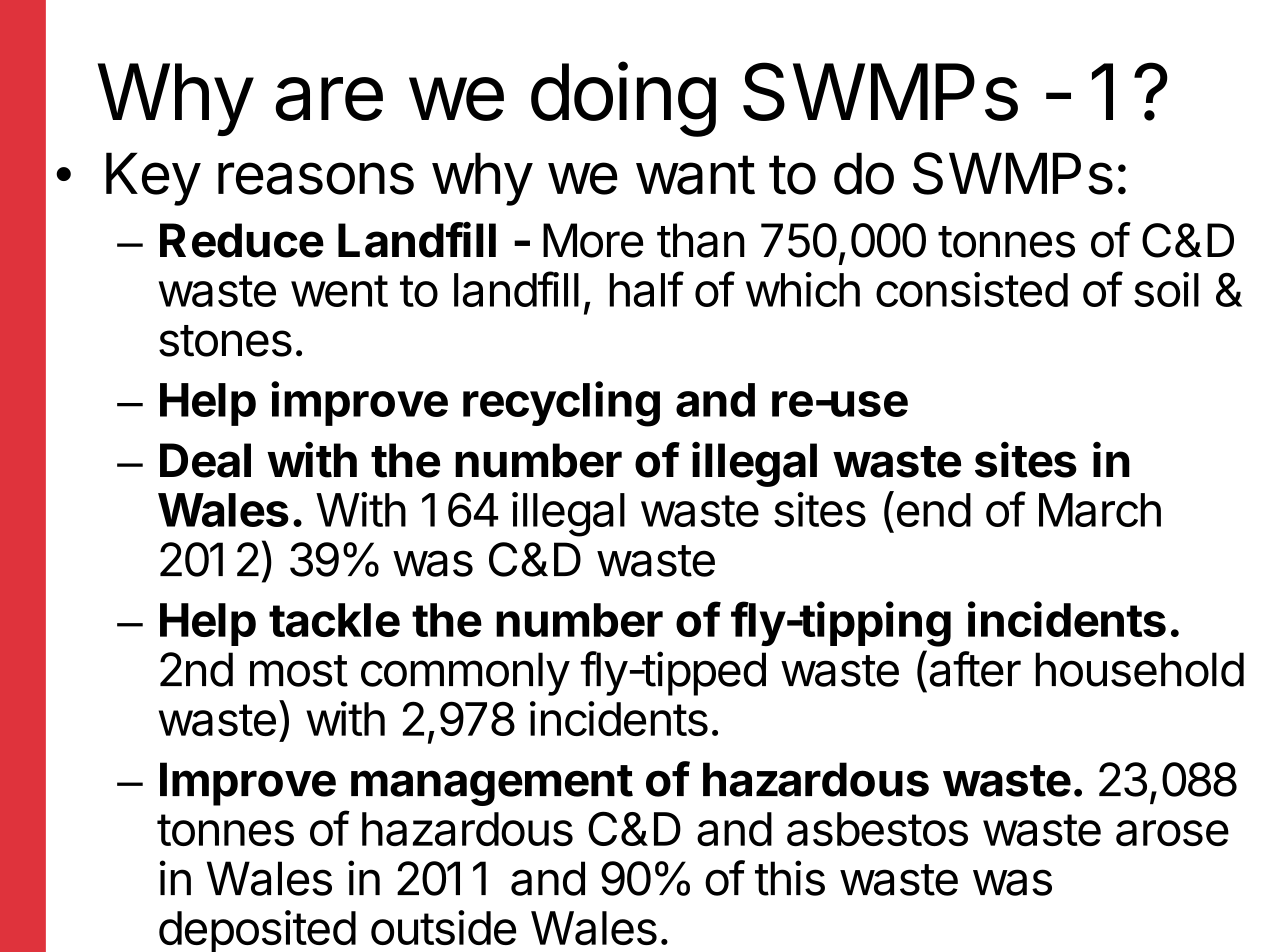  Describe the element at coordinates (329, 99) in the page. I see `are` at that location.
